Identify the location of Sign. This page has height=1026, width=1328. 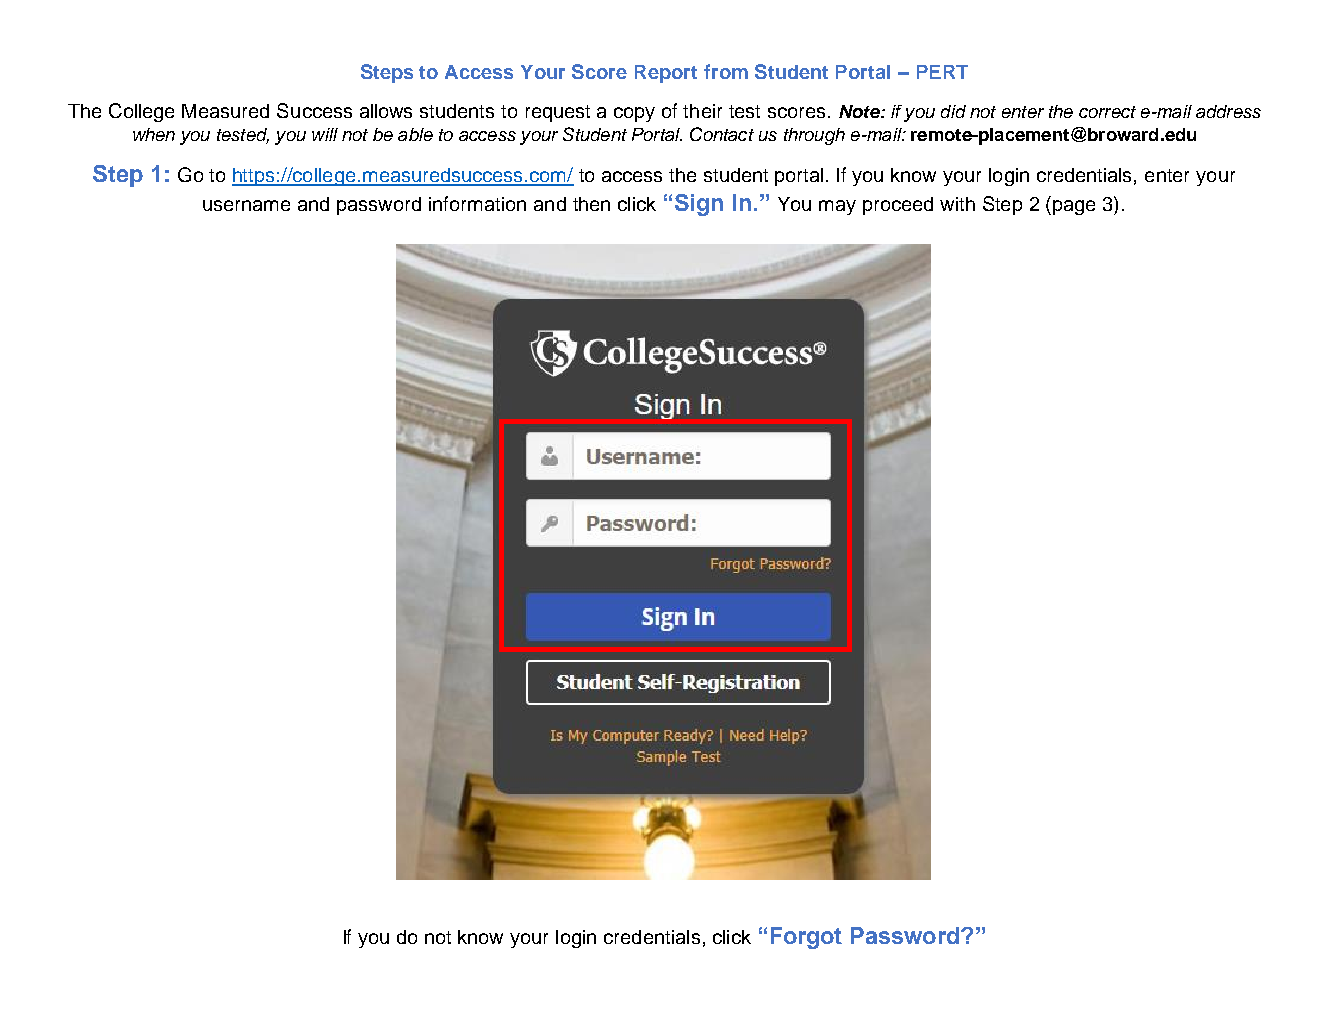
(699, 205).
